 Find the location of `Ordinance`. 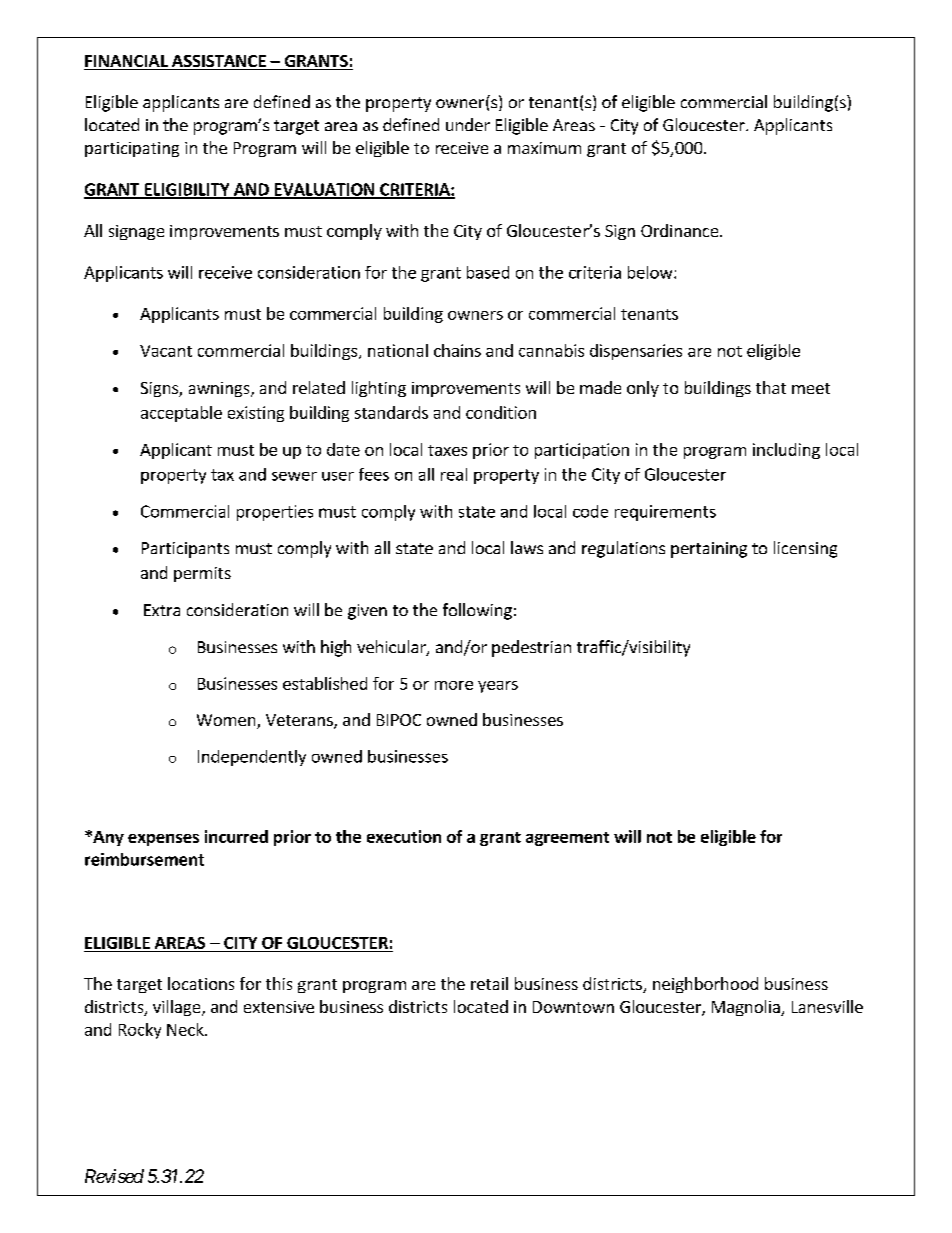

Ordinance is located at coordinates (681, 230).
